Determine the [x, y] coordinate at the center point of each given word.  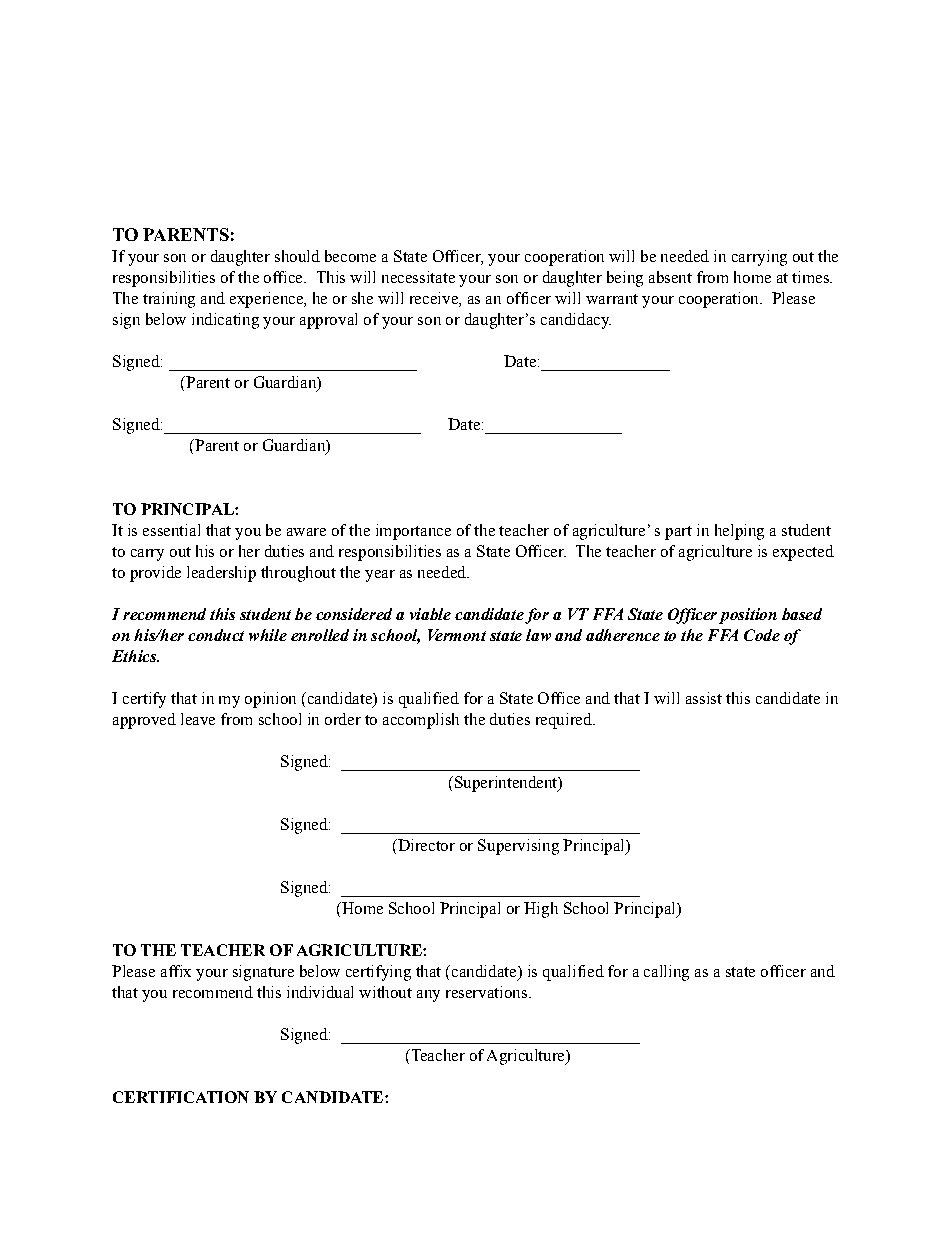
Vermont [457, 635]
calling [666, 973]
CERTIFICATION [181, 1097]
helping [739, 532]
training [169, 300]
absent [670, 277]
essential [171, 530]
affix [176, 971]
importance [413, 532]
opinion [270, 700]
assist [704, 698]
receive [435, 298]
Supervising [518, 847]
